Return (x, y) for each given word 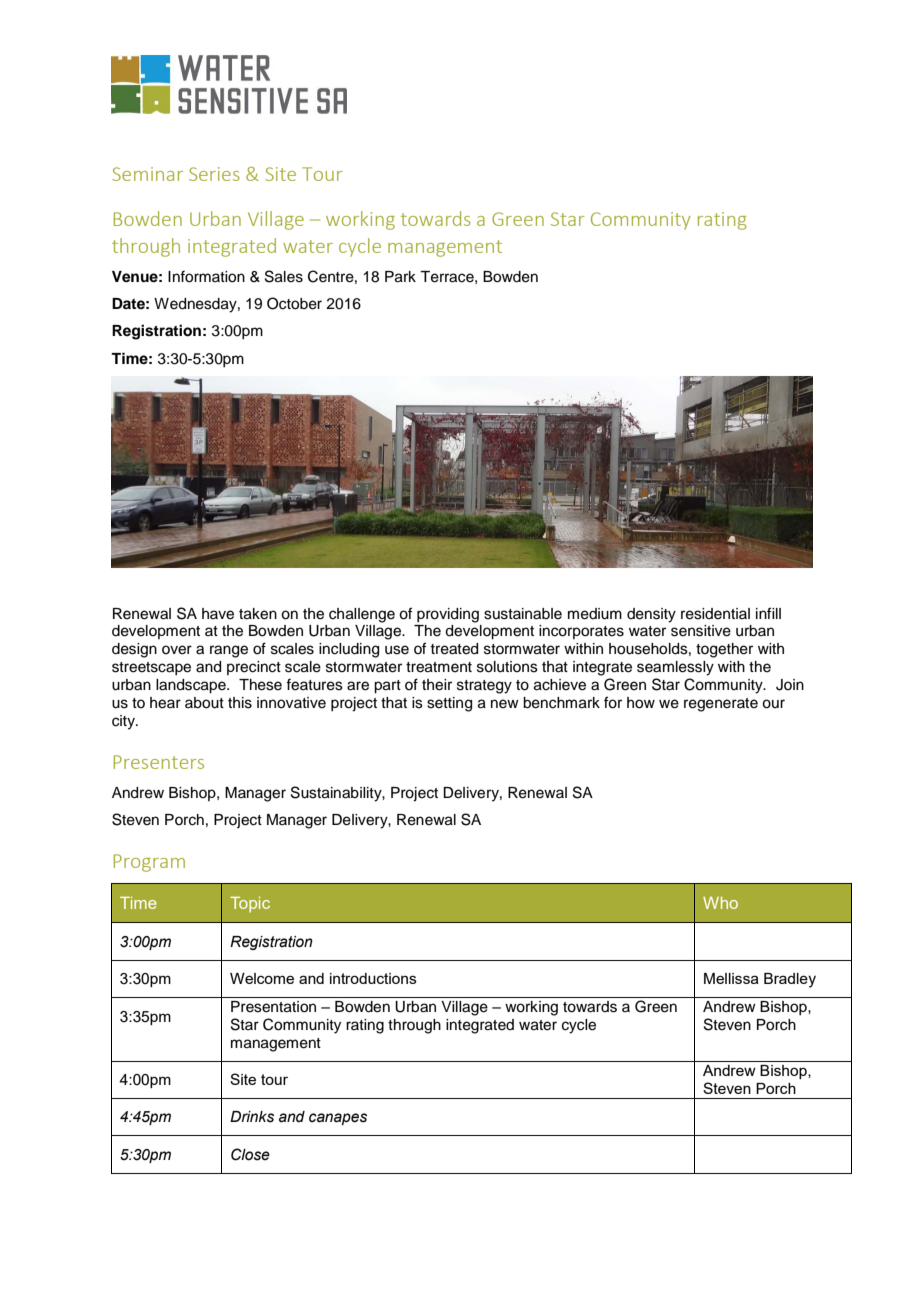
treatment (439, 667)
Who (720, 903)
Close (250, 1154)
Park (400, 277)
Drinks (252, 1117)
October (294, 303)
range (229, 651)
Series (214, 174)
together (724, 650)
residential (715, 614)
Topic (250, 905)
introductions (373, 978)
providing (448, 615)
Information (206, 276)
